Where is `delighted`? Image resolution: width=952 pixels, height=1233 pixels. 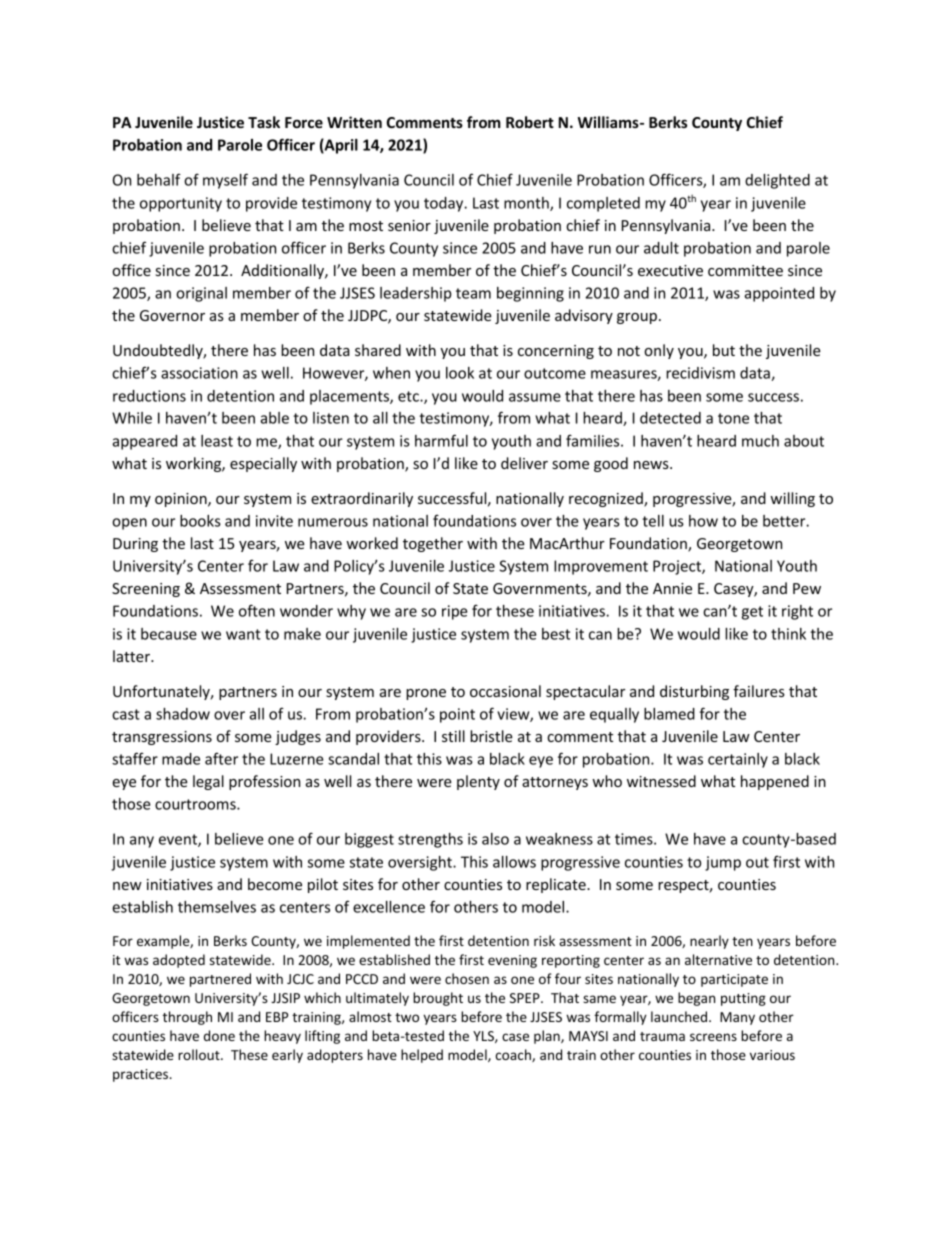
delighted is located at coordinates (777, 181).
